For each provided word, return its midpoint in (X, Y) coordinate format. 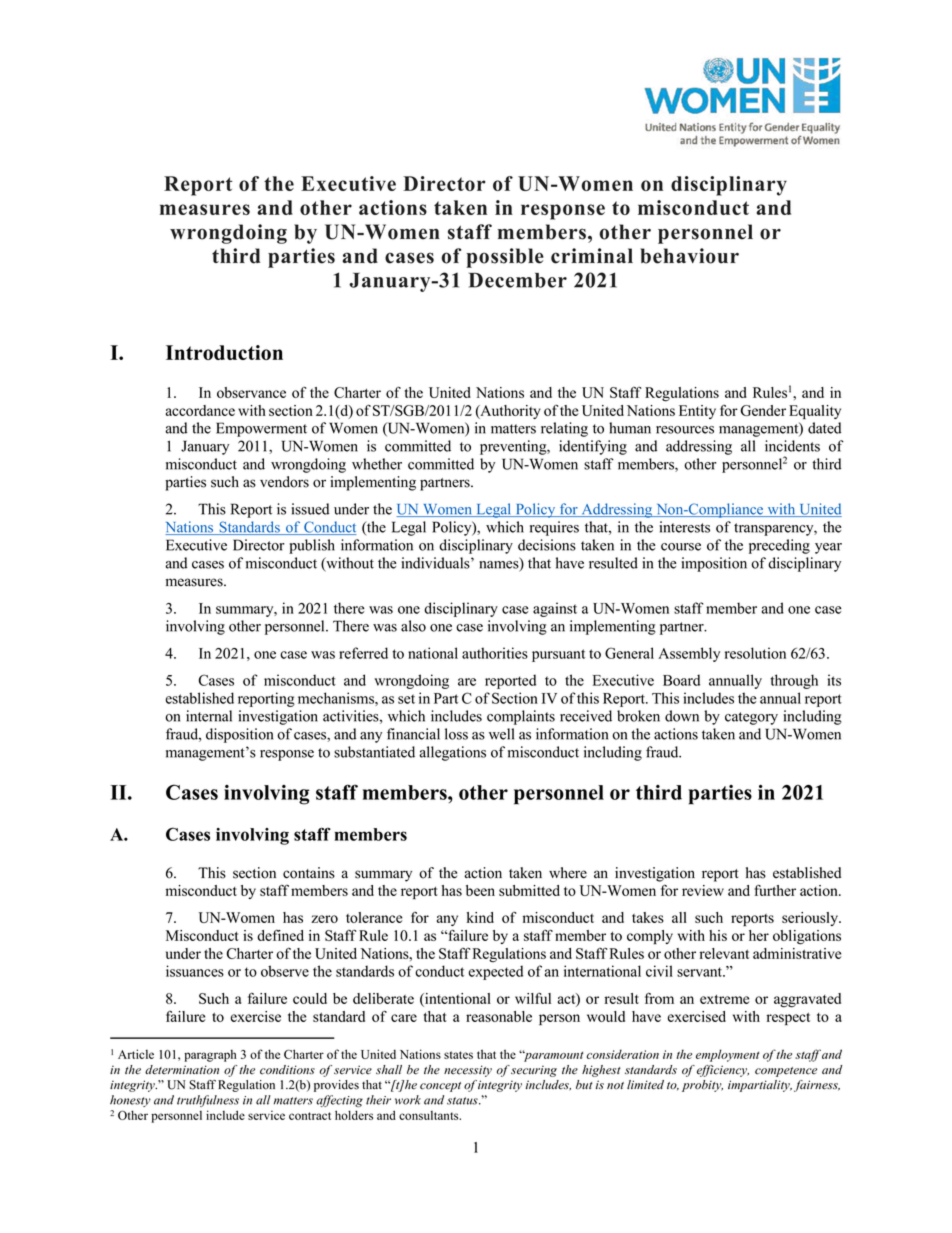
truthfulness (208, 1101)
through (794, 681)
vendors (284, 482)
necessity (468, 1071)
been (480, 890)
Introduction (224, 352)
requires (554, 528)
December (518, 280)
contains (309, 873)
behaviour (689, 256)
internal (209, 716)
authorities (495, 653)
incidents (792, 446)
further (775, 890)
